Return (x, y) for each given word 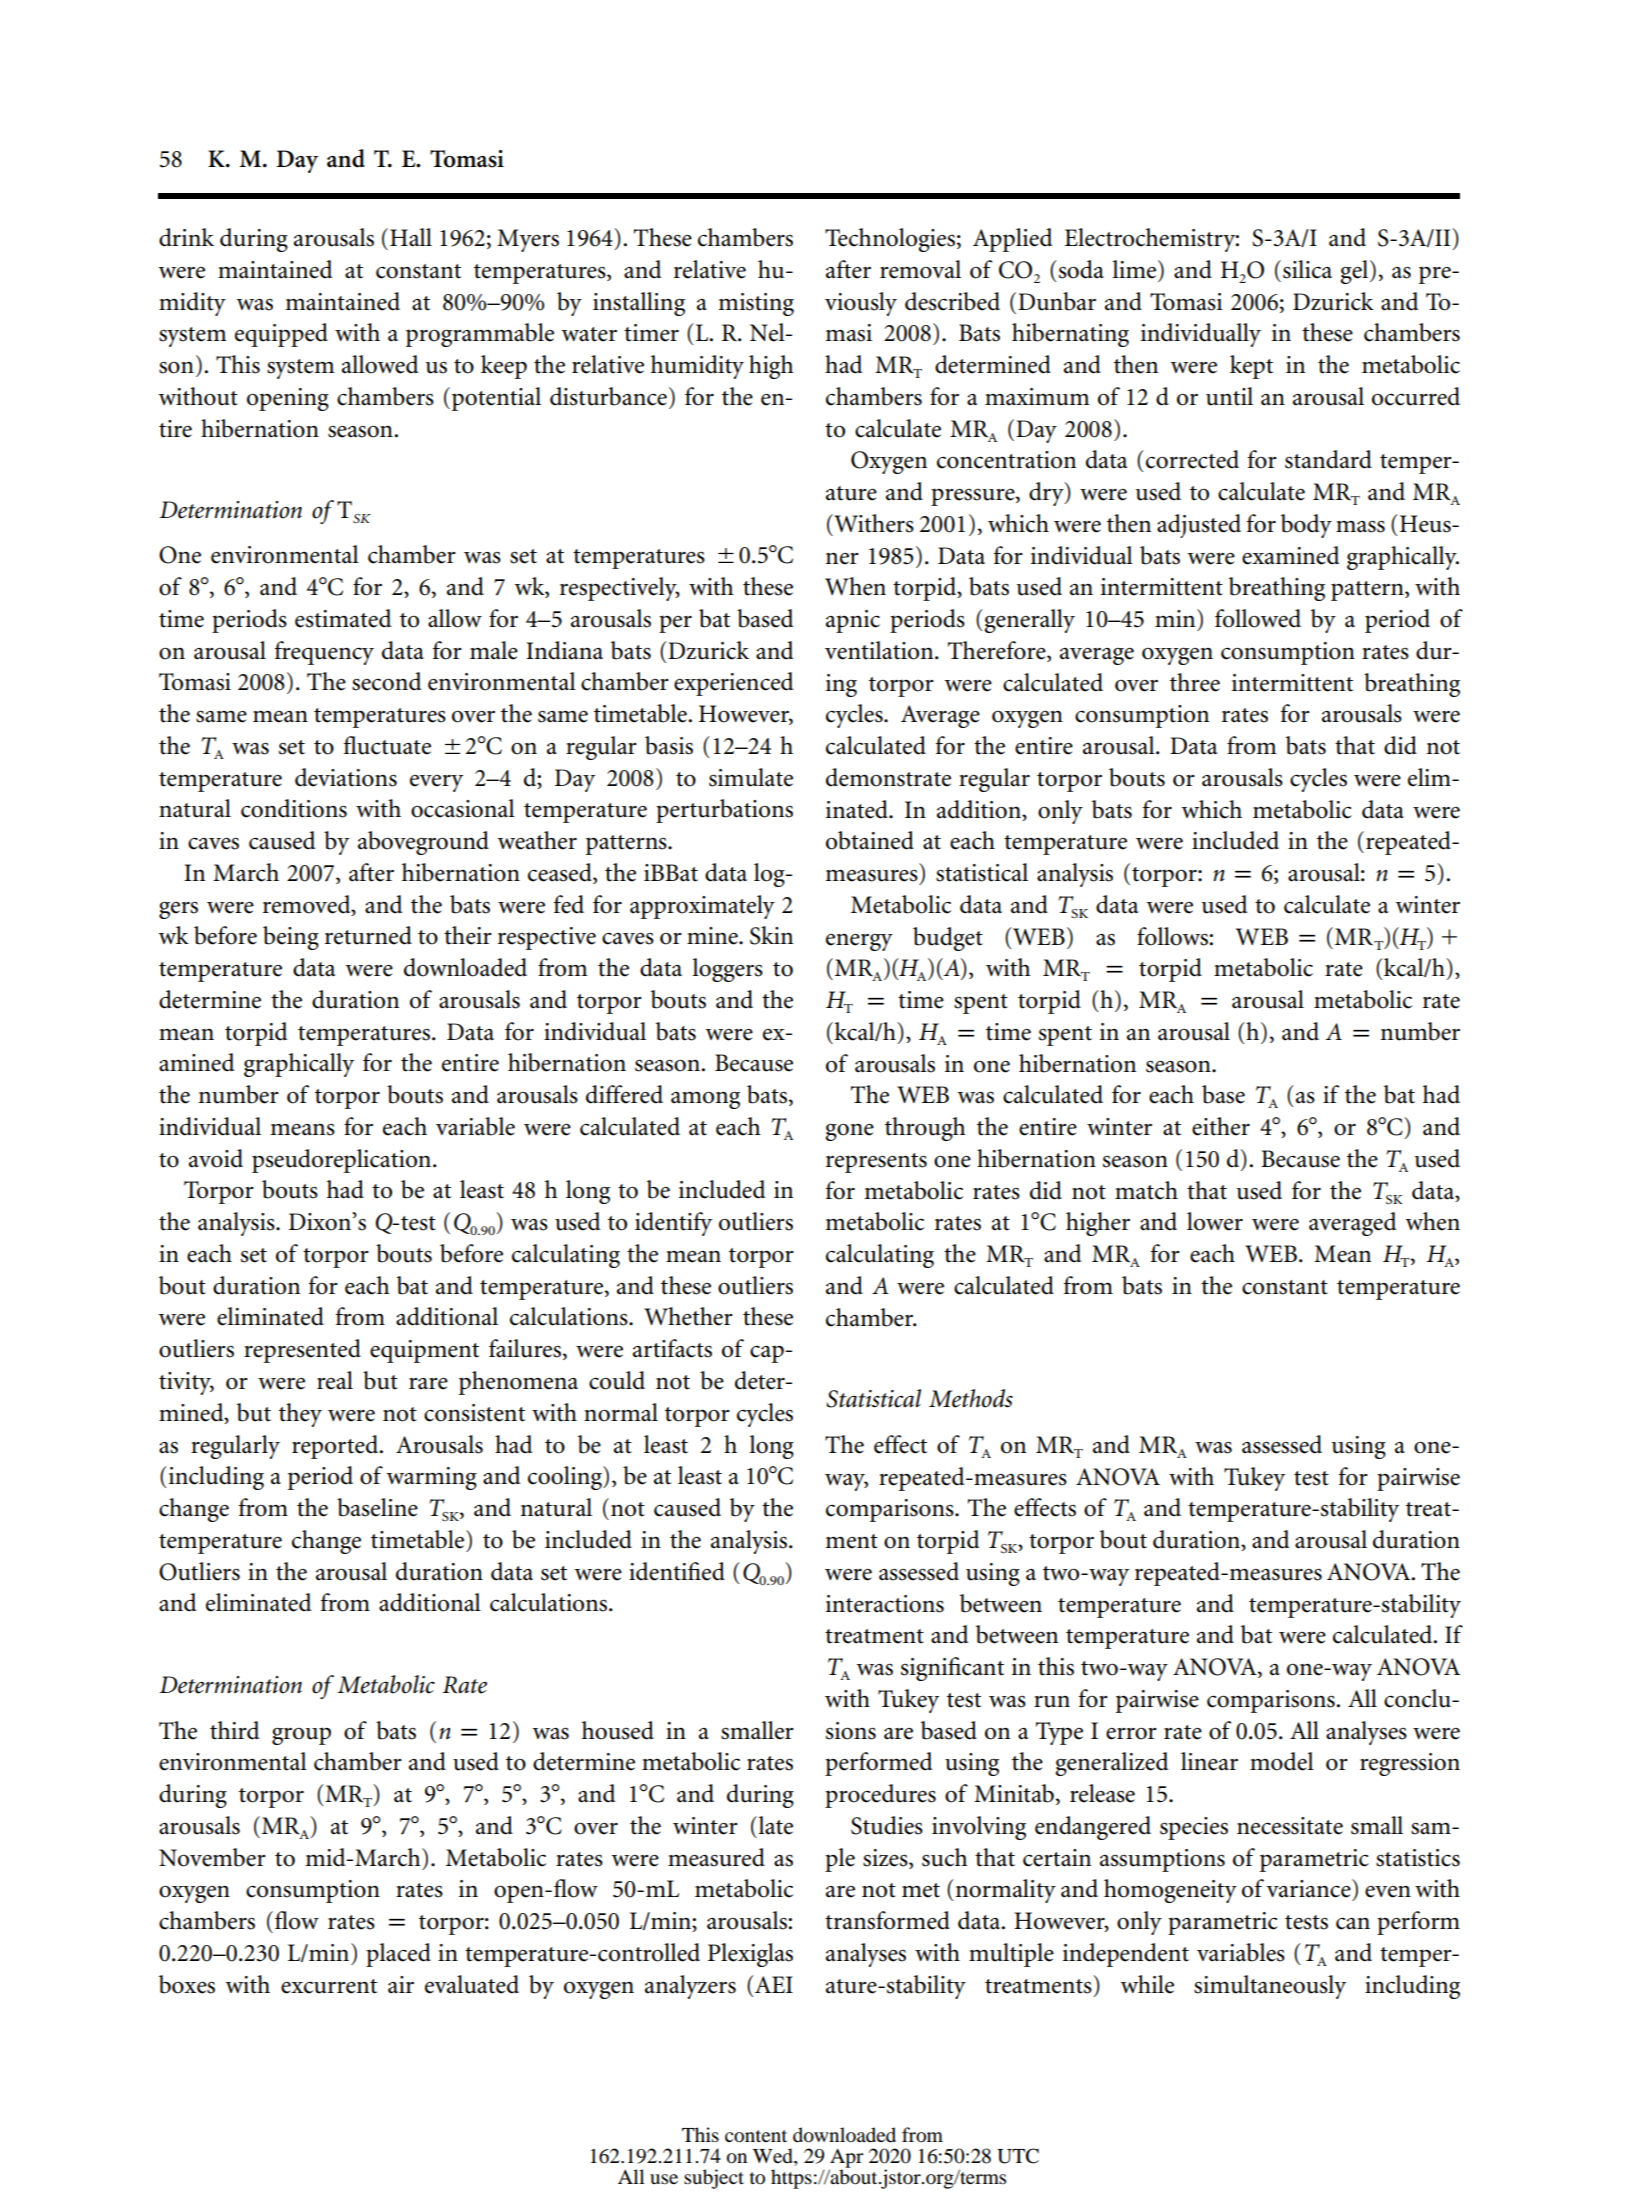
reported (336, 1447)
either (1221, 1126)
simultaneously (1270, 1987)
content (756, 2136)
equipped (281, 335)
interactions (885, 1604)
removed (308, 904)
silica (1307, 269)
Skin (771, 935)
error (1131, 1733)
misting (756, 304)
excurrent (329, 1986)
